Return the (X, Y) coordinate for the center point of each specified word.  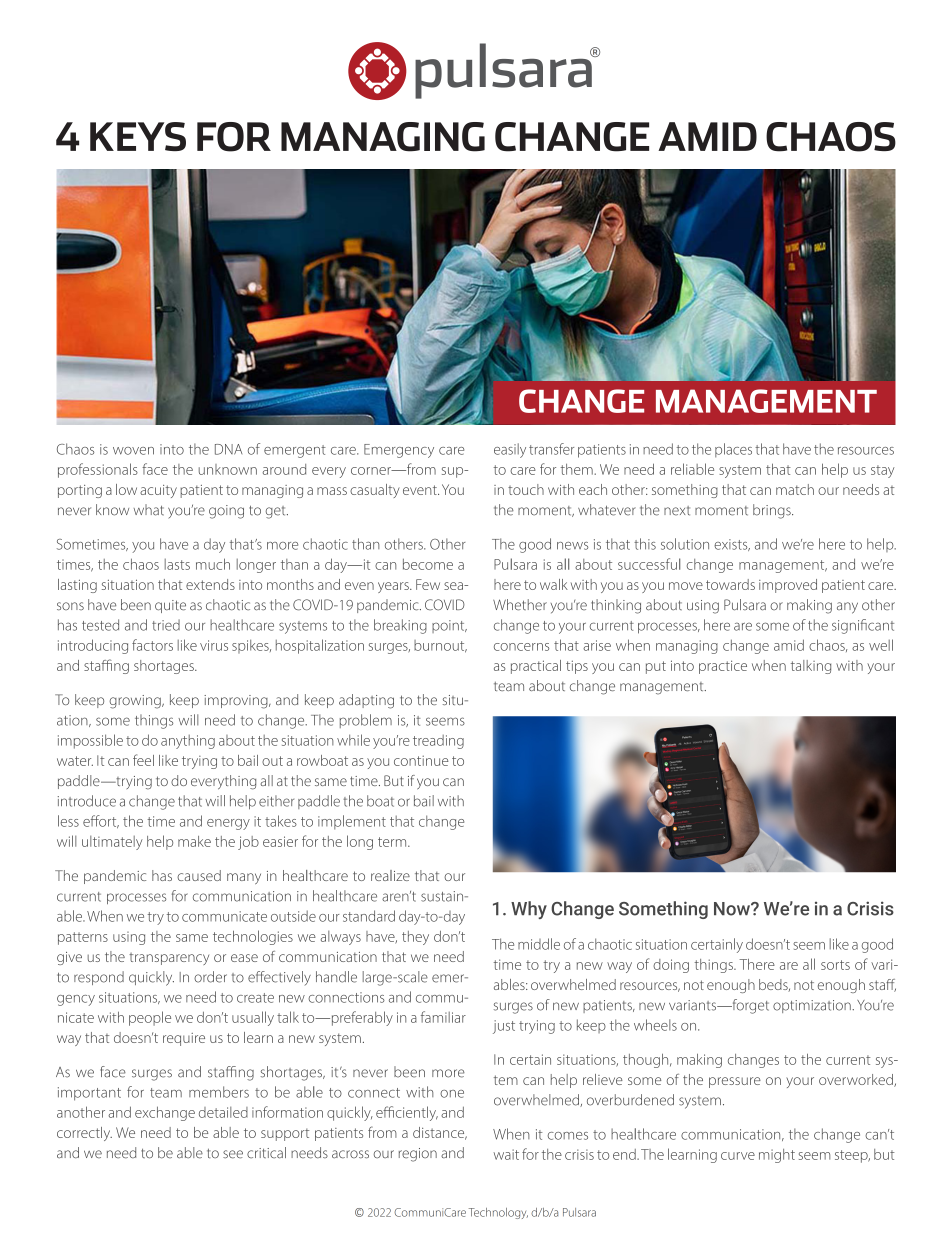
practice (723, 667)
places (733, 450)
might (777, 1156)
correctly (84, 1134)
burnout (440, 646)
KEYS (138, 136)
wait (506, 1154)
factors (152, 645)
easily (510, 450)
